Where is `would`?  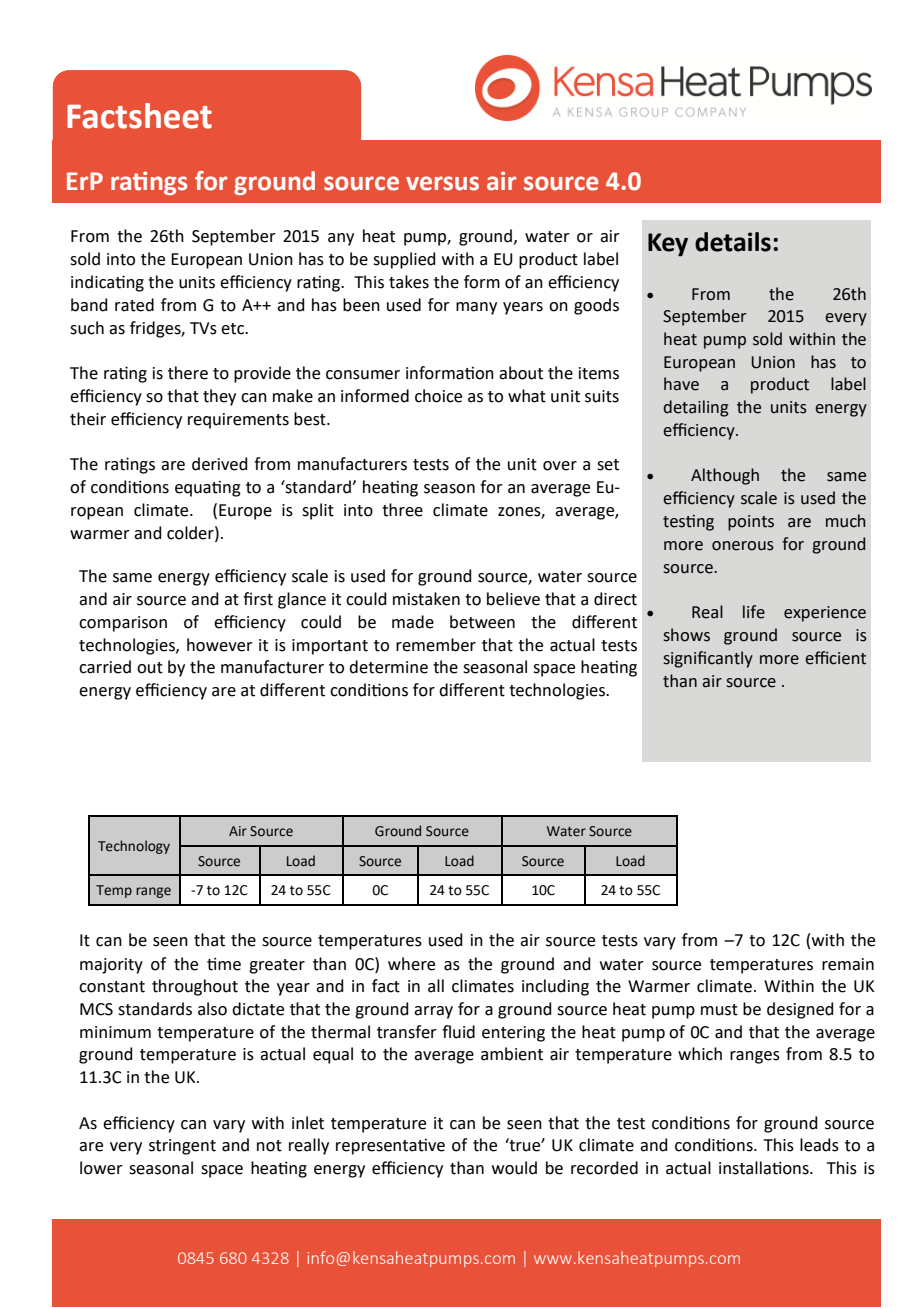 would is located at coordinates (514, 1168).
